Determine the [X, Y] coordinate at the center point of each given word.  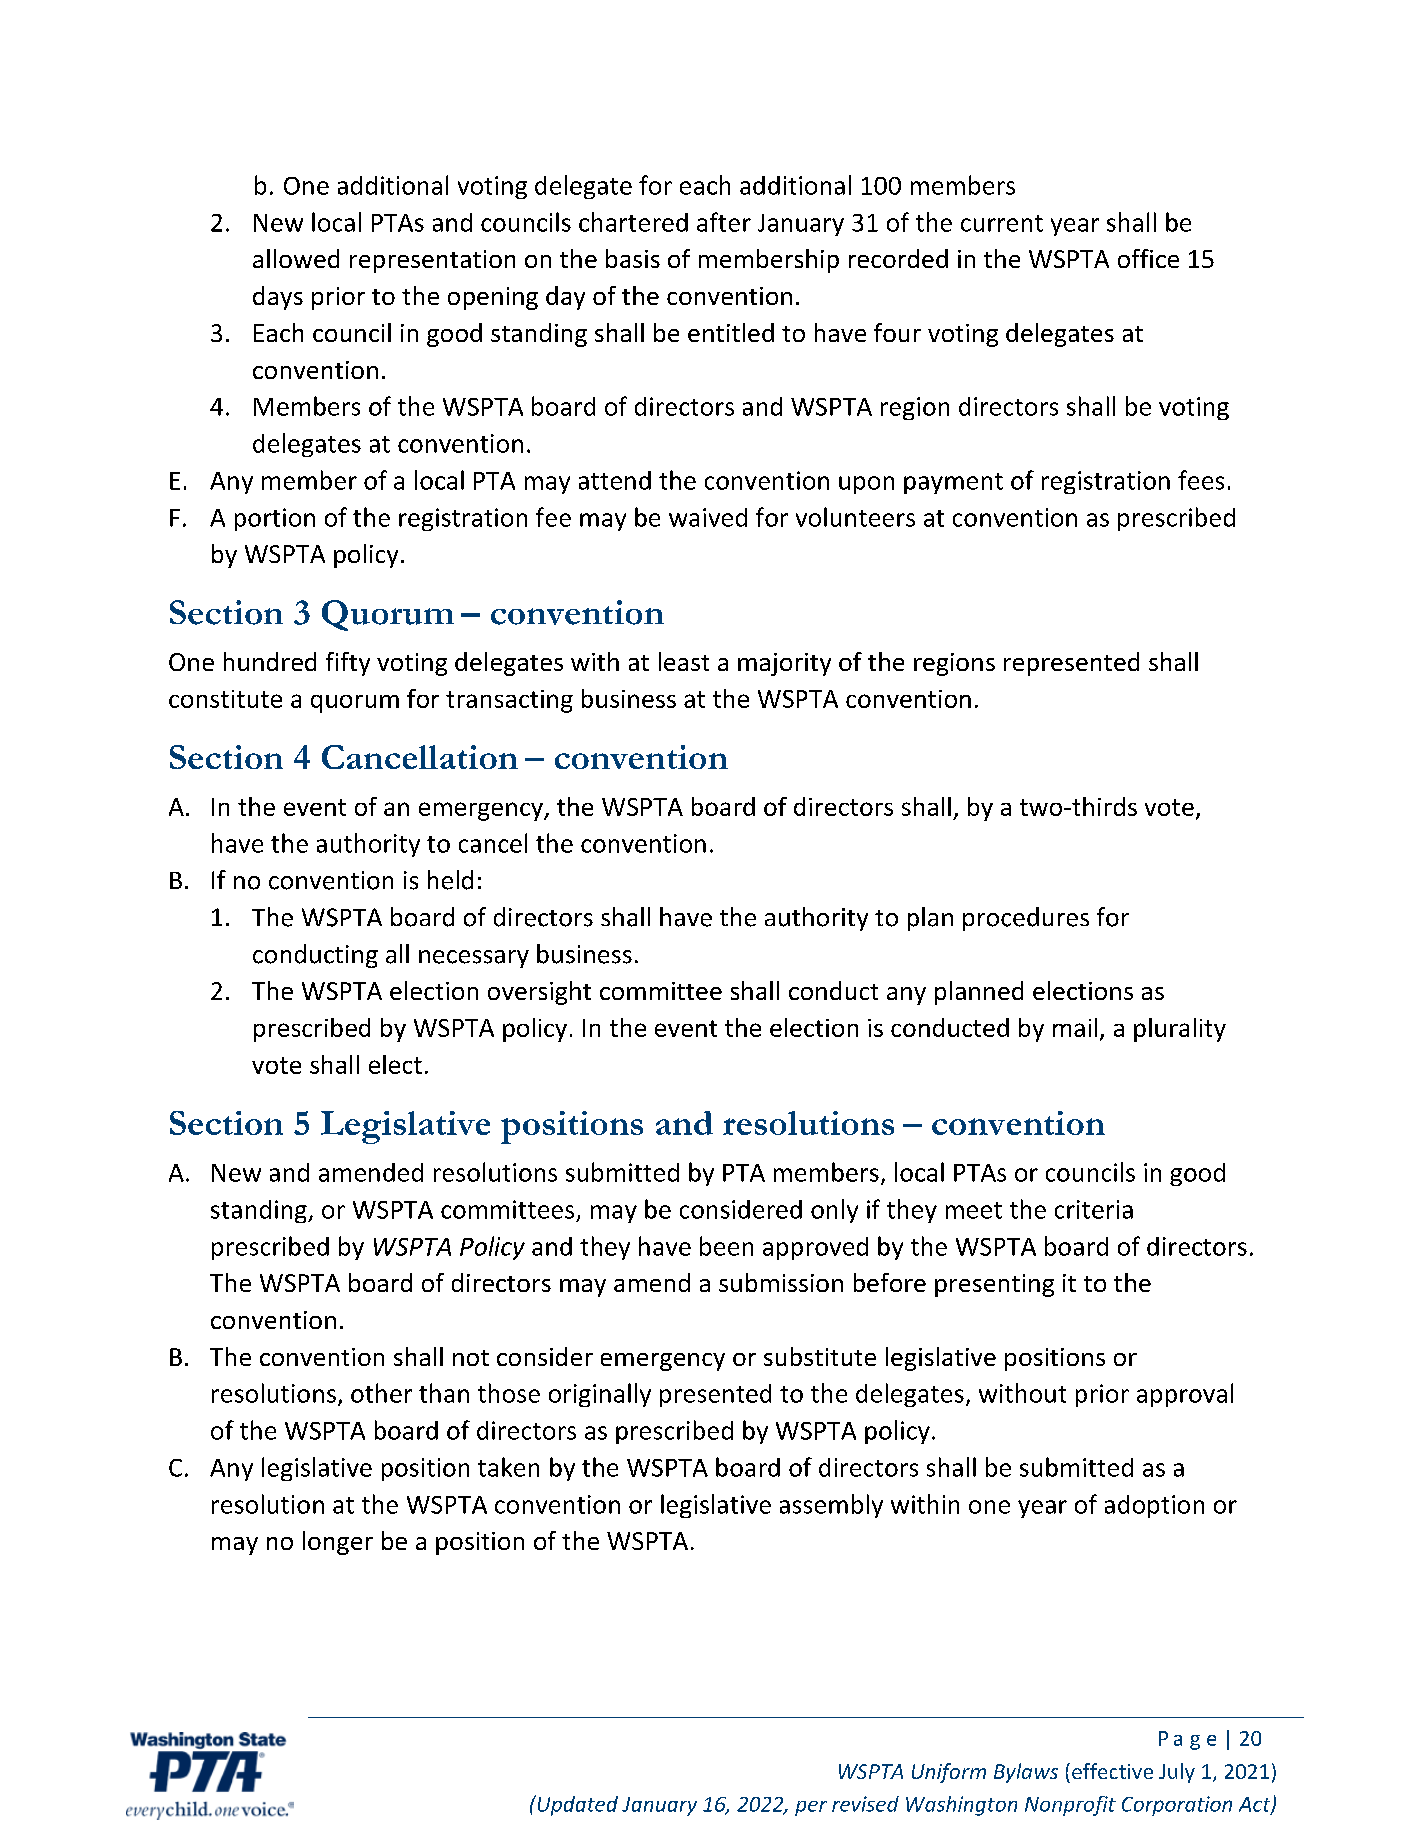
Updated [576, 1805]
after [724, 222]
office [1148, 258]
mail [1075, 1027]
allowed [296, 258]
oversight [539, 993]
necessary [474, 959]
